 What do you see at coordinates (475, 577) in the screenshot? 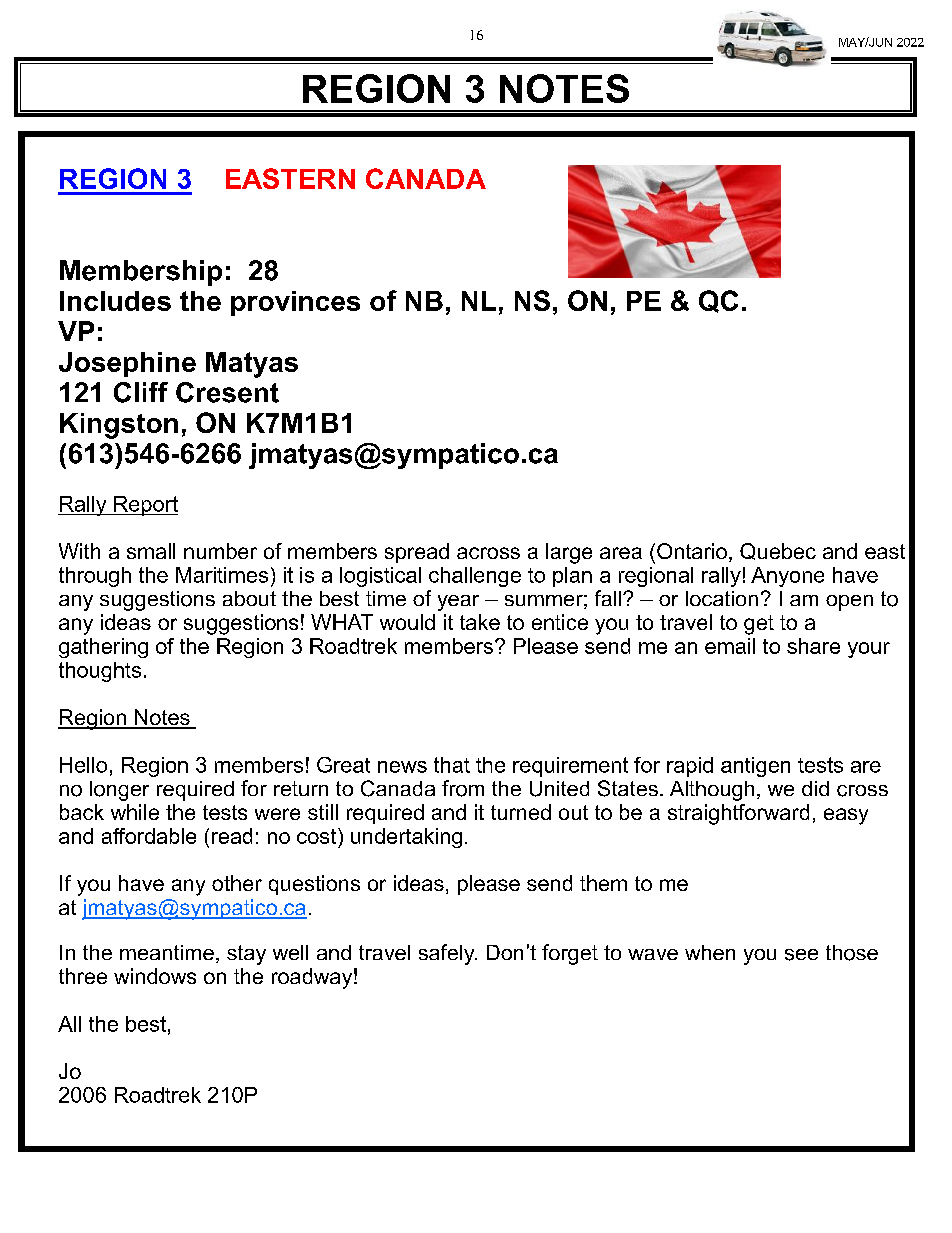
I see `challenge` at bounding box center [475, 577].
